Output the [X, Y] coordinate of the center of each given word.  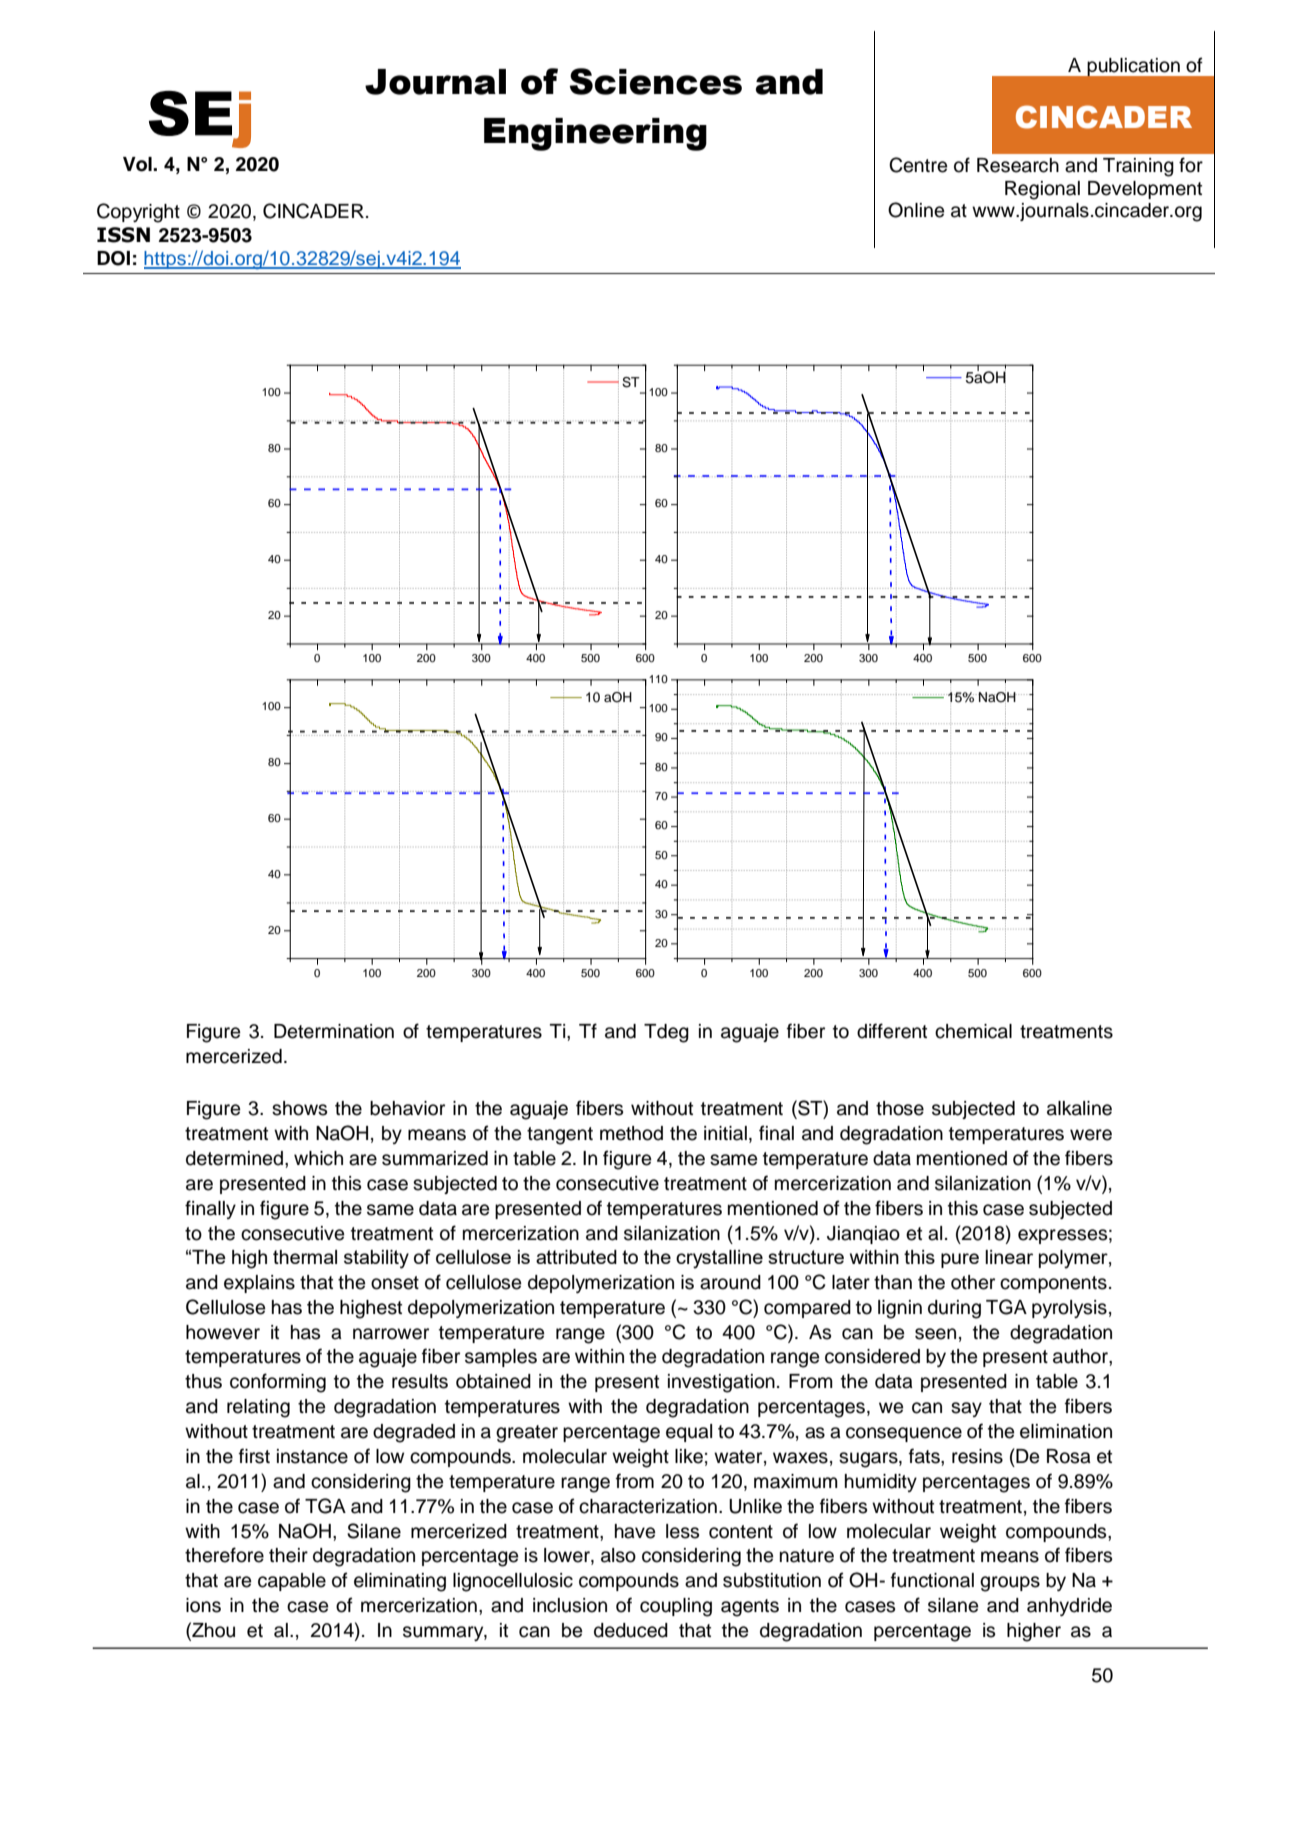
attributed [576, 1257]
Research [1018, 165]
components [1053, 1284]
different [892, 1031]
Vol [138, 164]
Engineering [595, 134]
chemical [973, 1031]
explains [259, 1284]
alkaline [1079, 1108]
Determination [334, 1031]
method [631, 1133]
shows [299, 1108]
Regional [1042, 190]
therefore [224, 1555]
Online [916, 210]
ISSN [123, 235]
